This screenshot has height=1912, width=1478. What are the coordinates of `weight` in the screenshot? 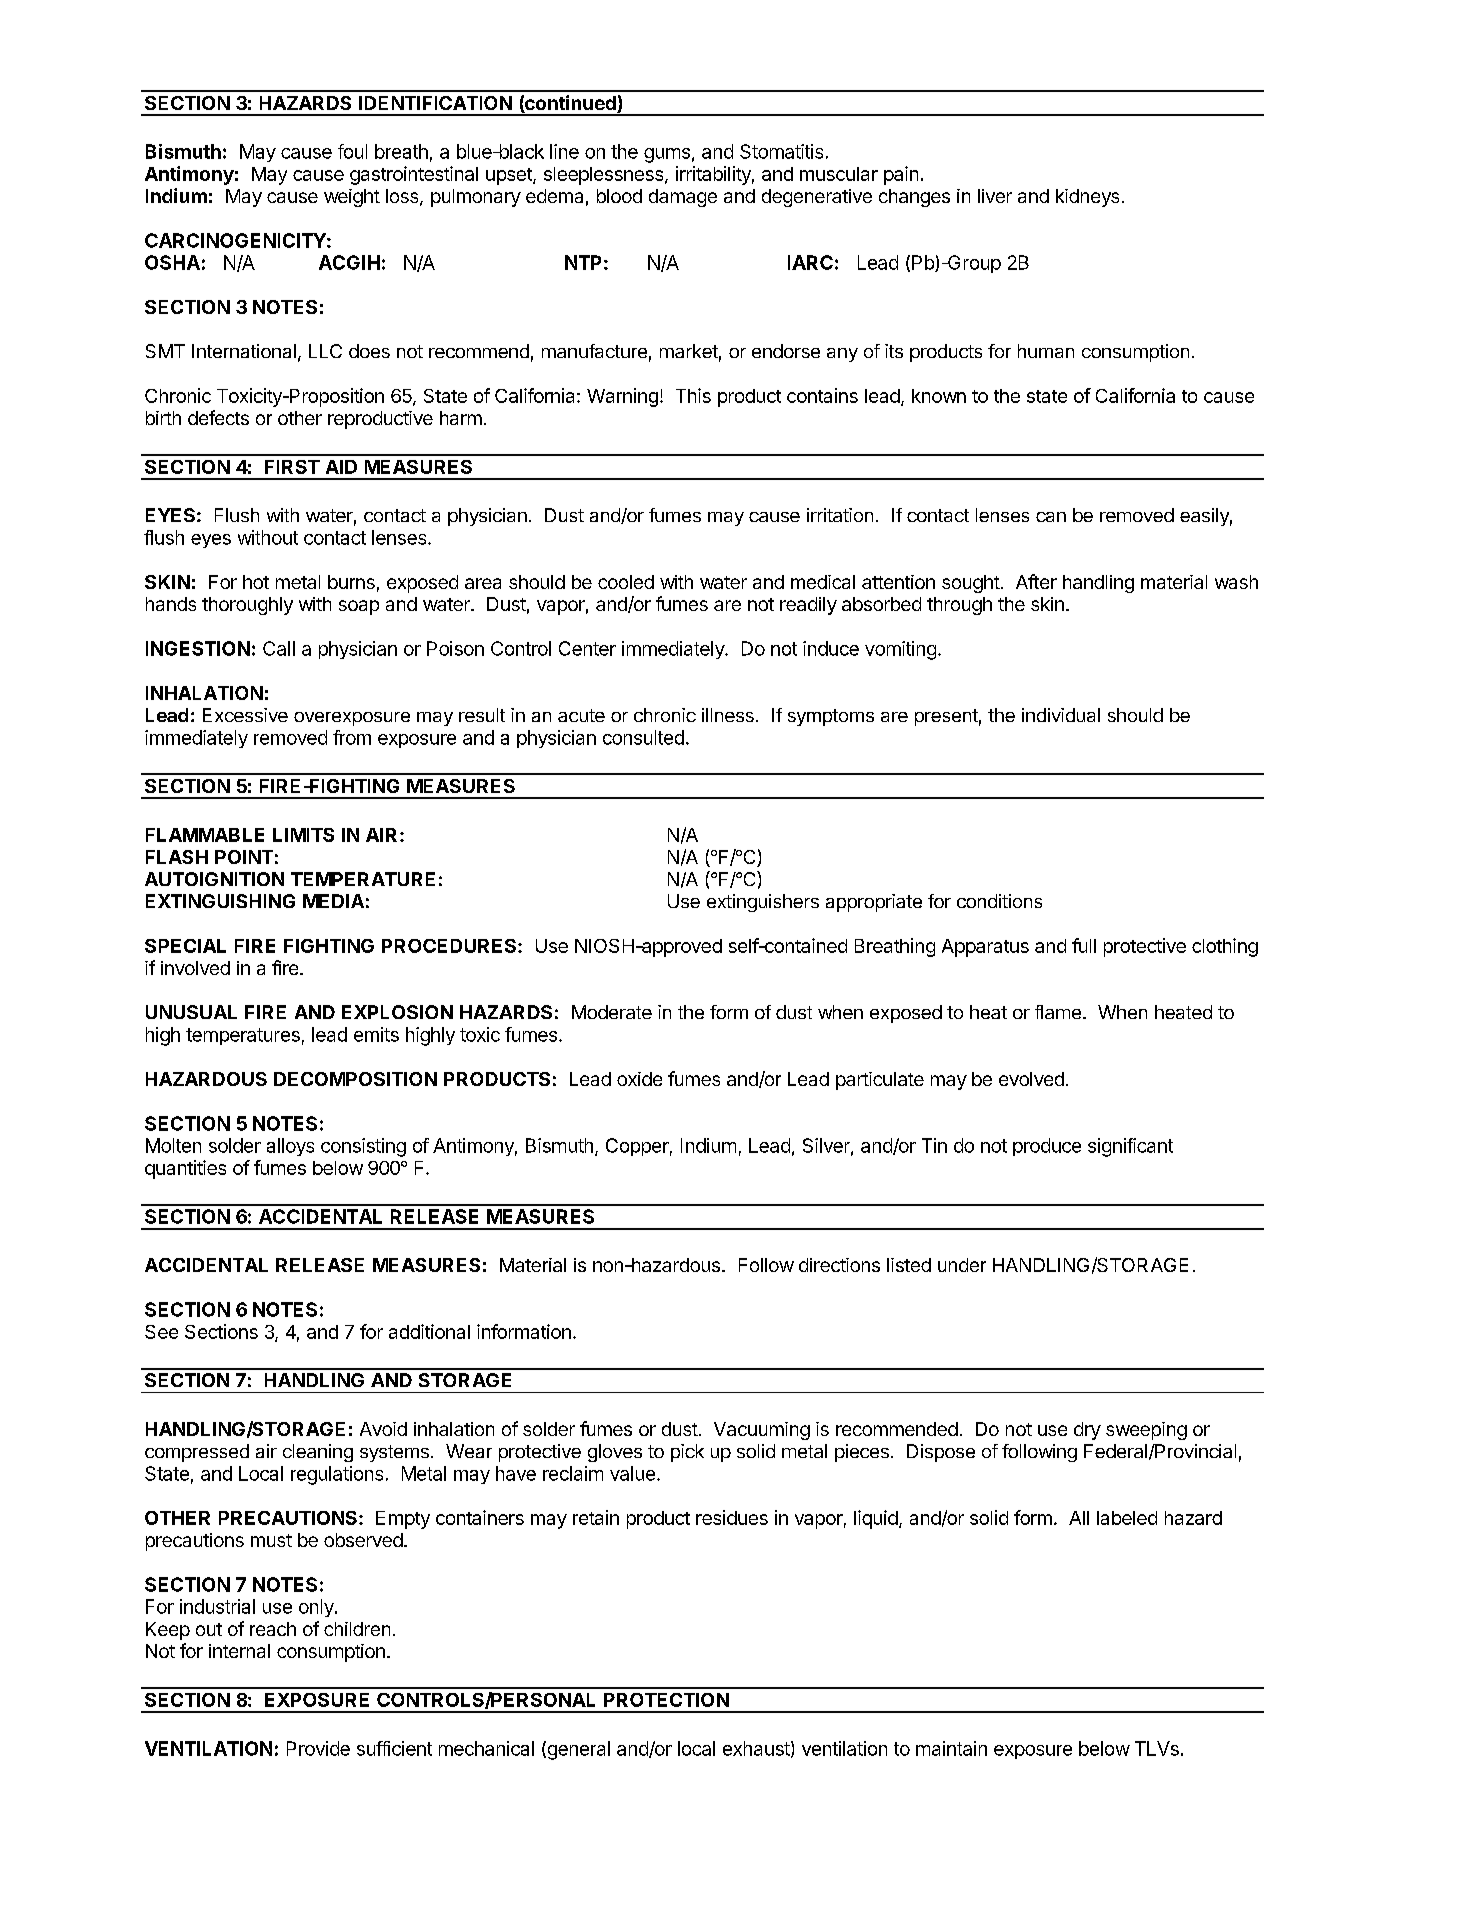 It's located at (352, 198).
